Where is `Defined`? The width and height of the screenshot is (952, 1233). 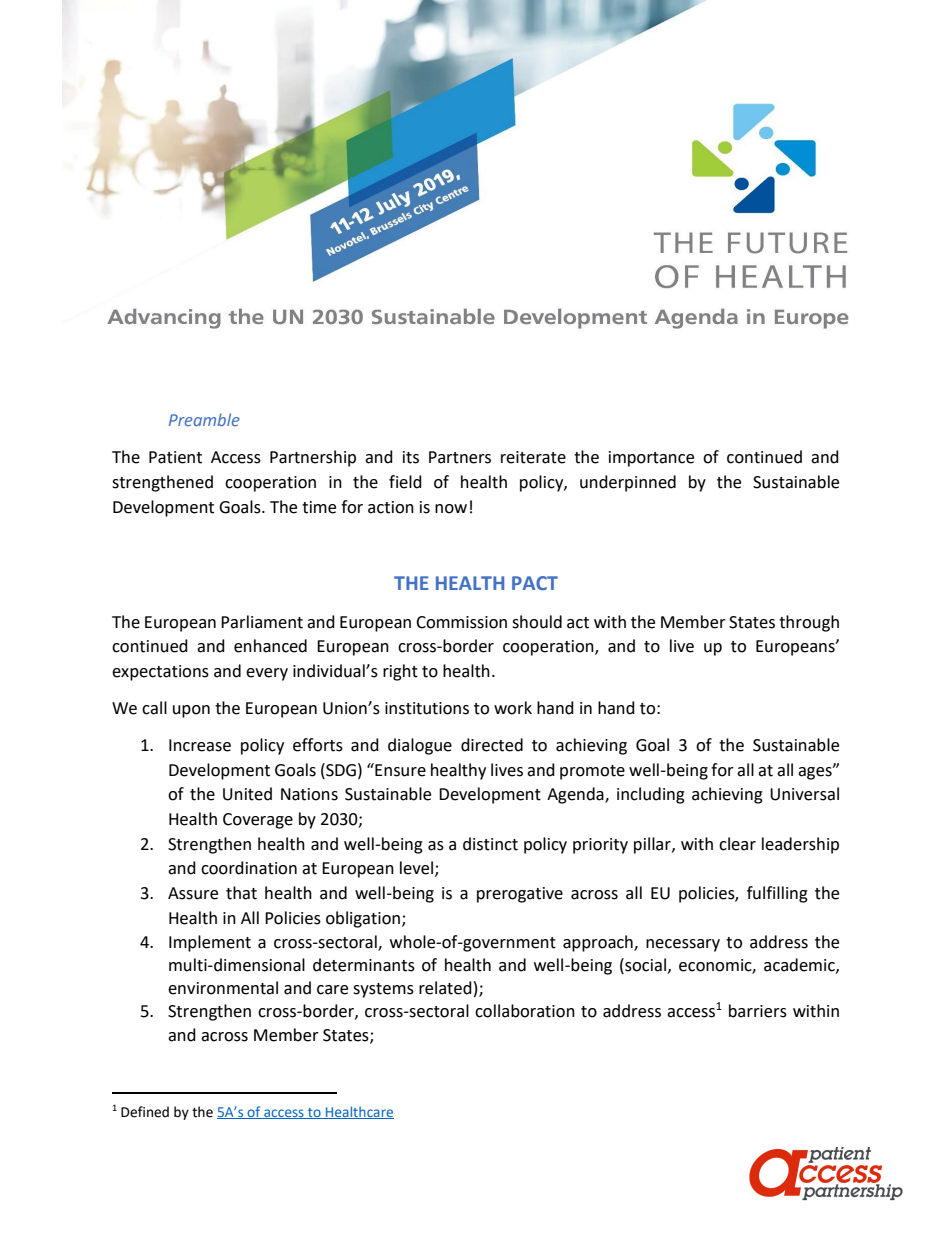 Defined is located at coordinates (145, 1112).
